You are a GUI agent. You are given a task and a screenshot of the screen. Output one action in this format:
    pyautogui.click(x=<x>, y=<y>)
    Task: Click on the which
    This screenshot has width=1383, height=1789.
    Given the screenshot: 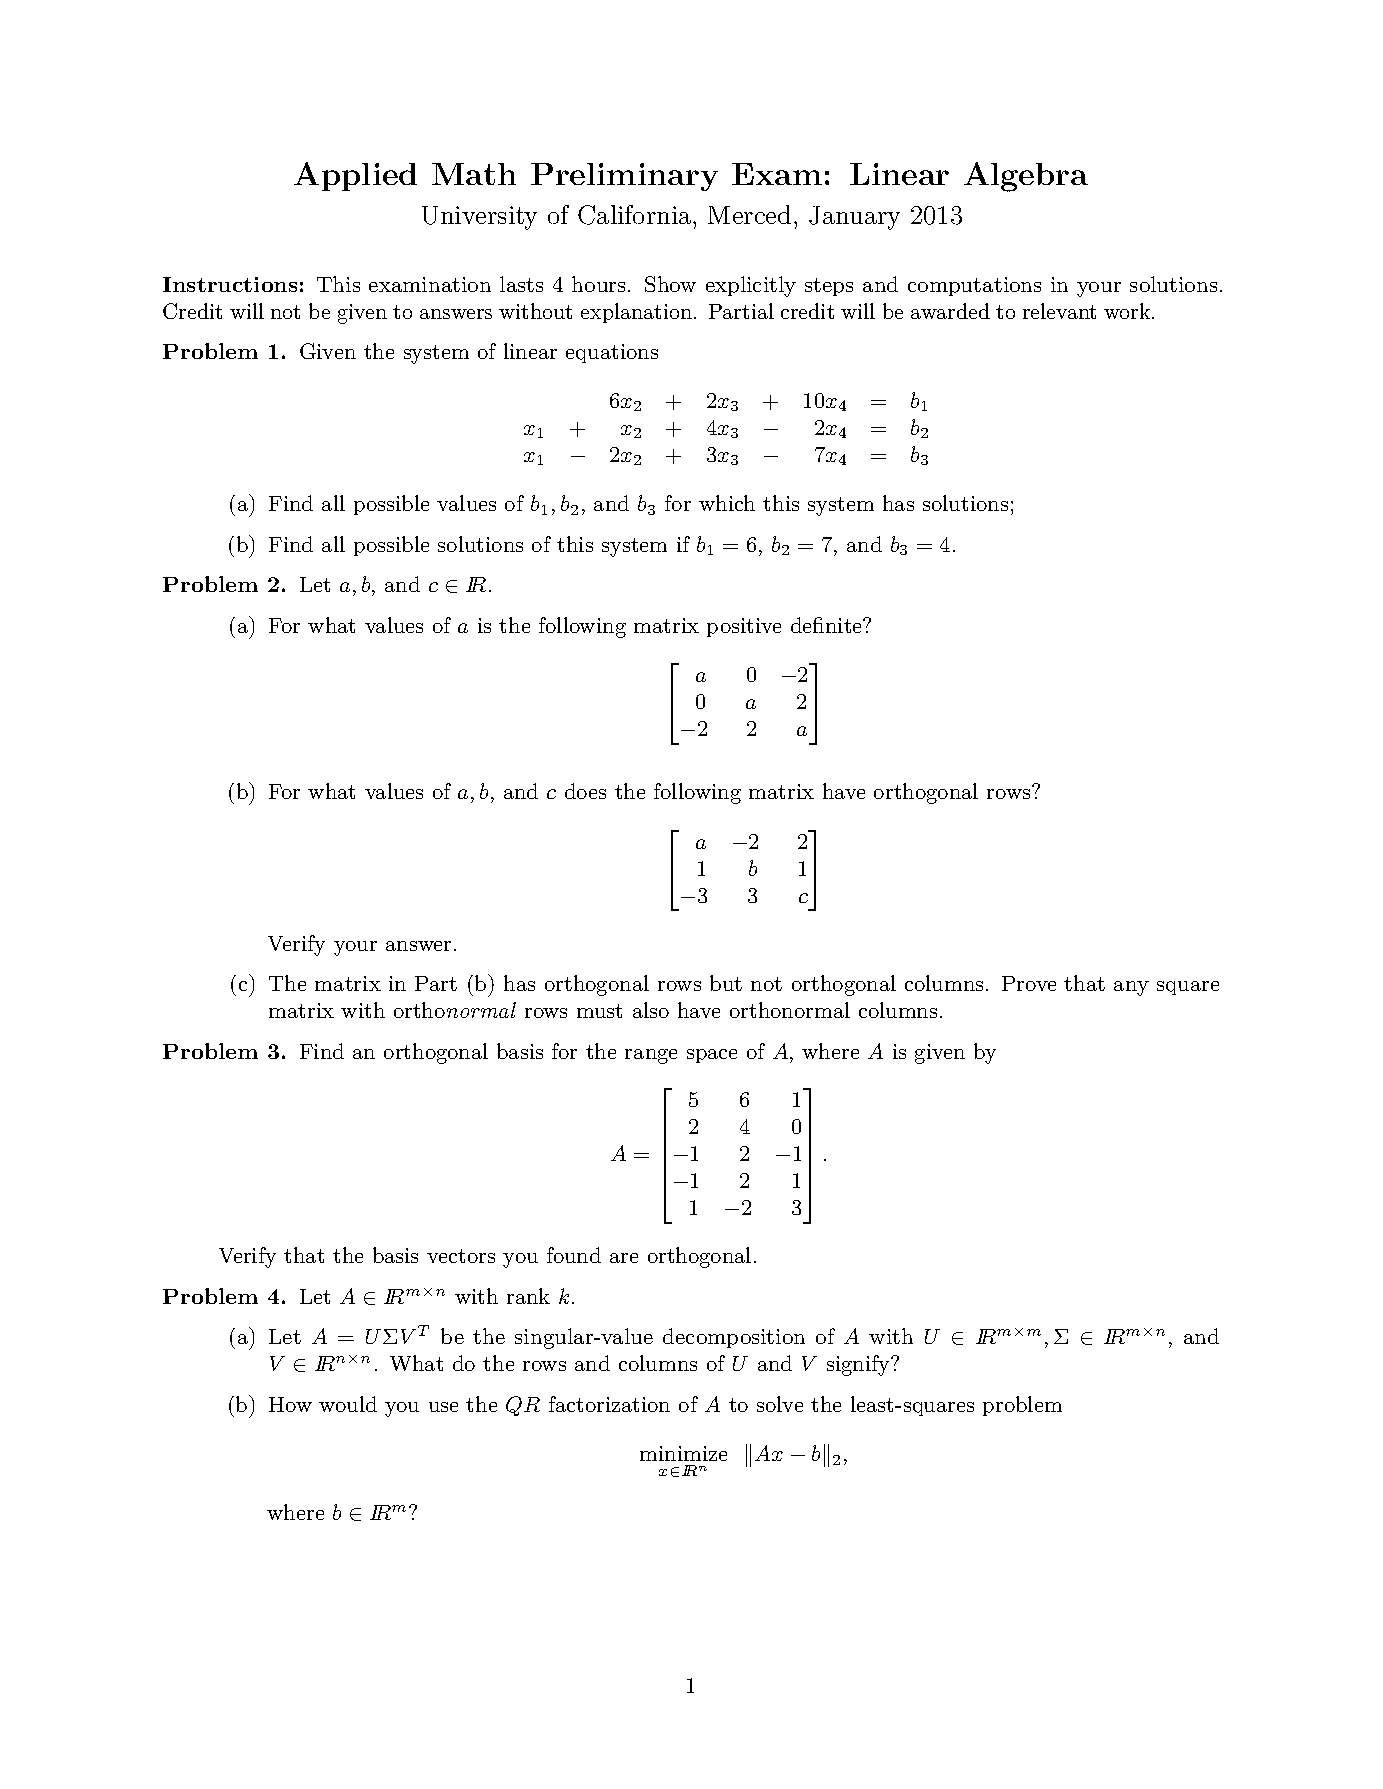 What is the action you would take?
    pyautogui.click(x=727, y=503)
